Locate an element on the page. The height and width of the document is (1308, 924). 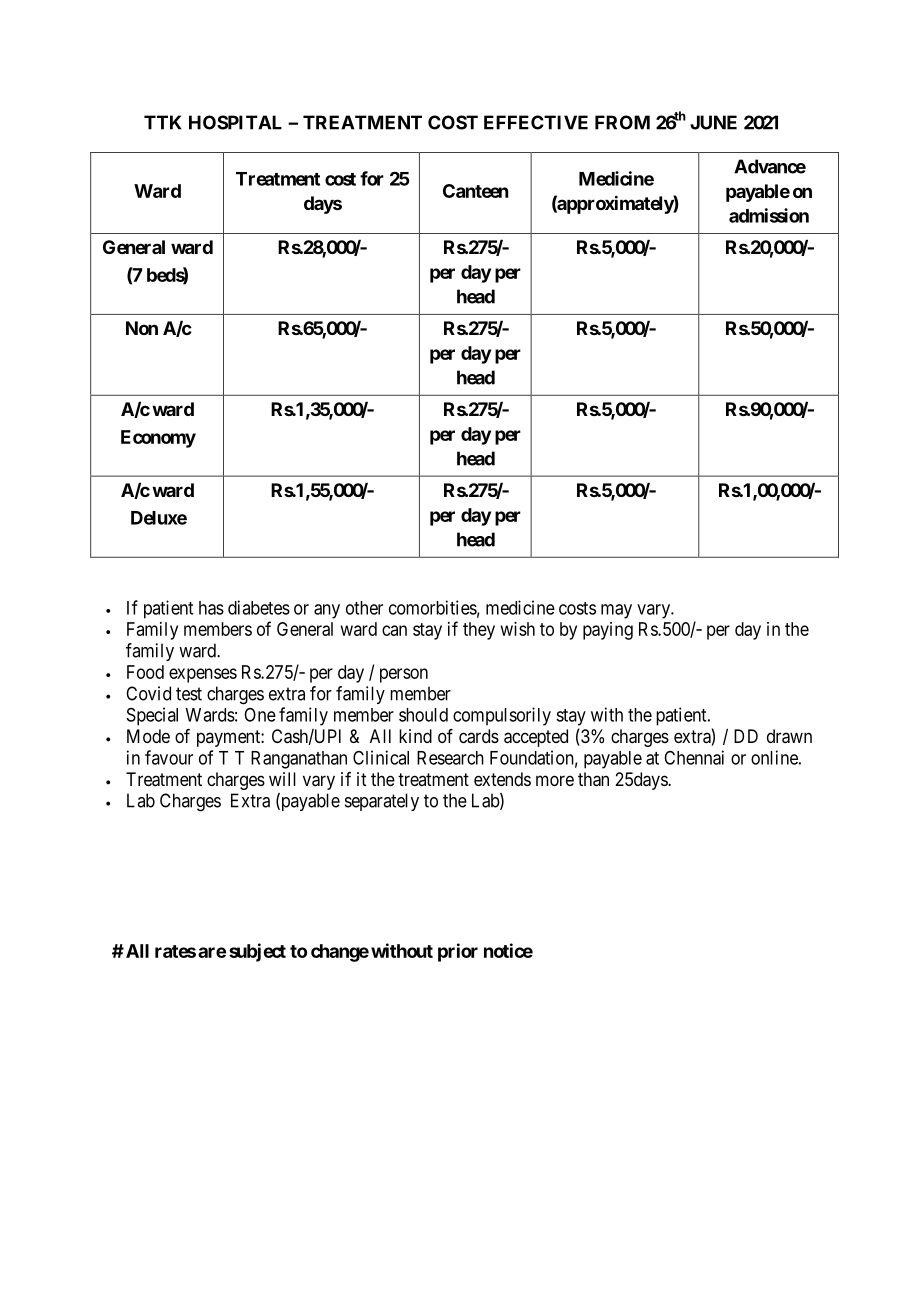
may is located at coordinates (616, 611).
